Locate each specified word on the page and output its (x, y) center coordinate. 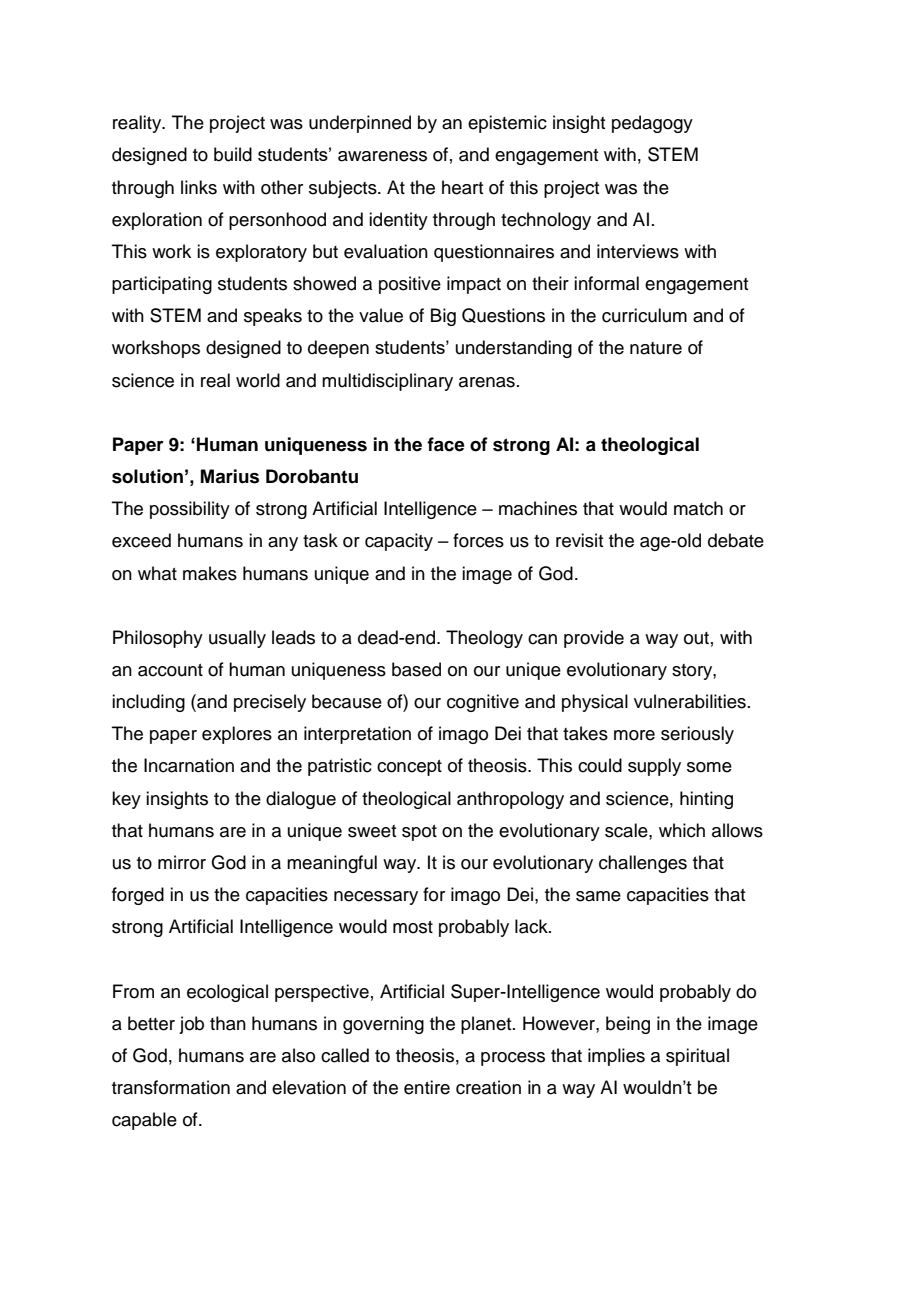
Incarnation (189, 765)
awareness (382, 156)
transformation (171, 1087)
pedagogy (652, 124)
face (446, 444)
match (698, 508)
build (233, 154)
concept (409, 768)
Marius (230, 476)
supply (654, 767)
